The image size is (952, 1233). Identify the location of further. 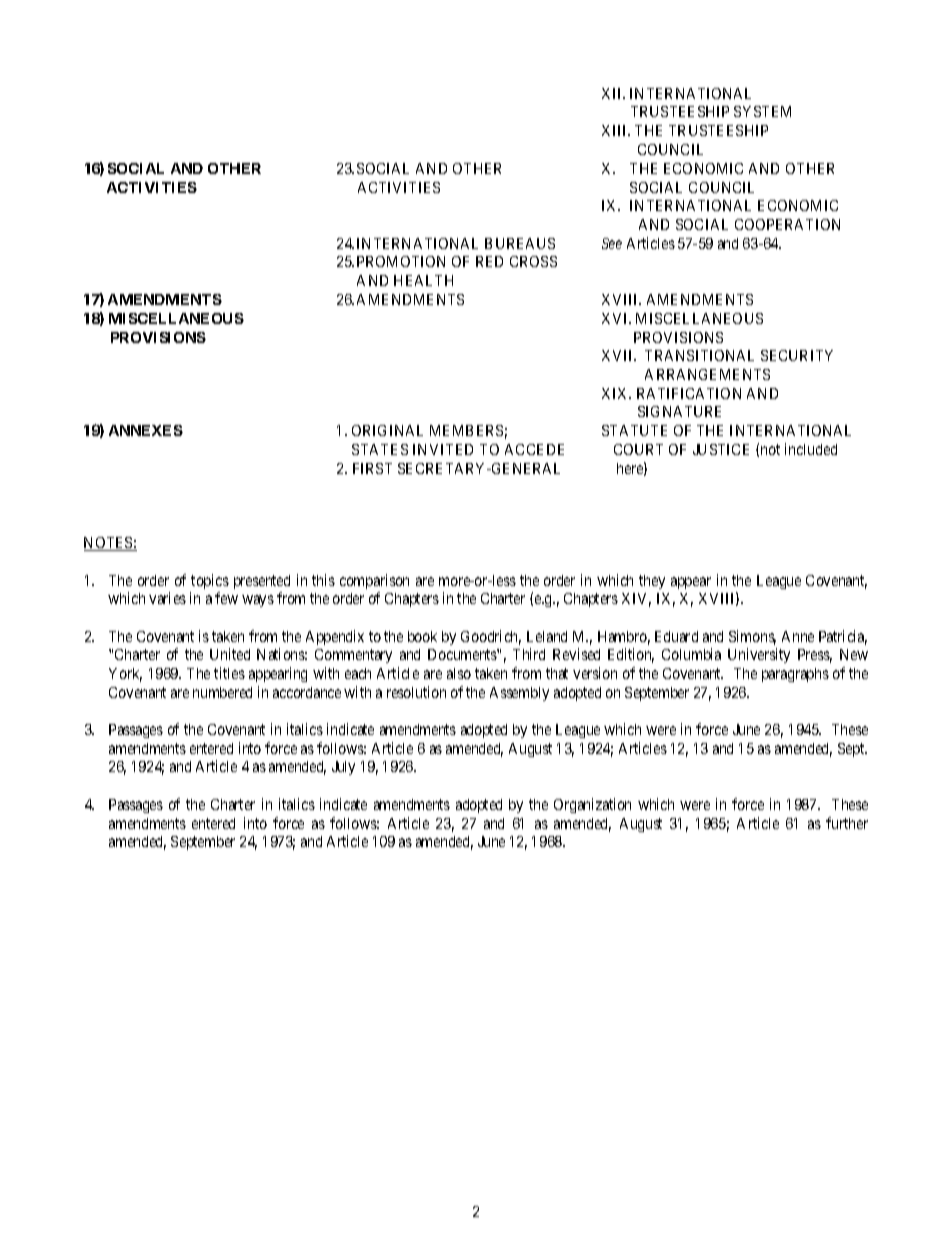
(847, 823).
